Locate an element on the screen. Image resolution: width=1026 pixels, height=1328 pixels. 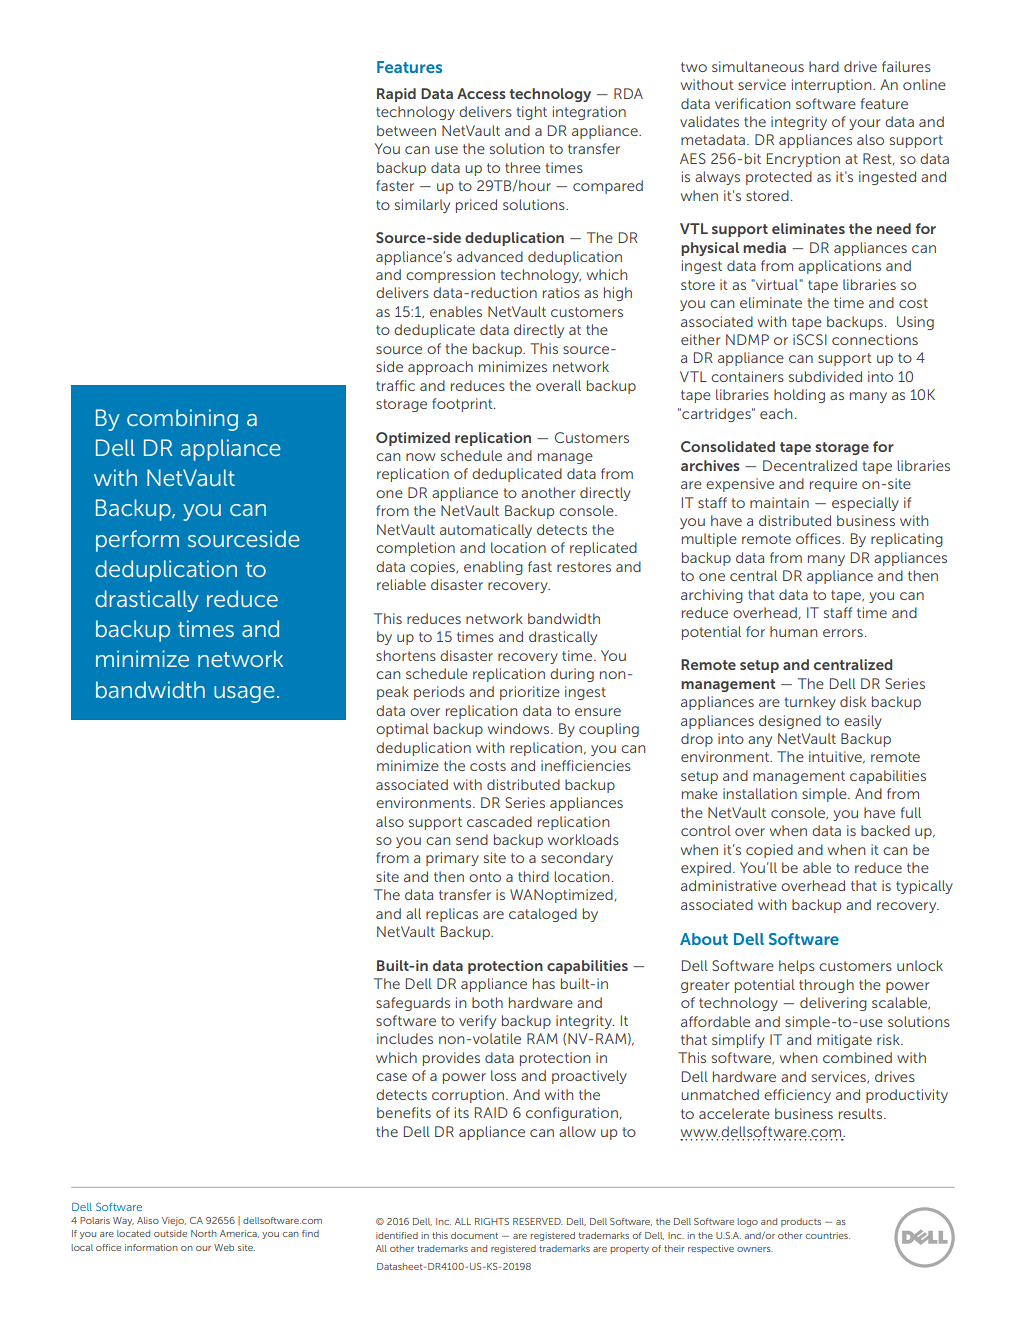
automatically is located at coordinates (486, 531).
